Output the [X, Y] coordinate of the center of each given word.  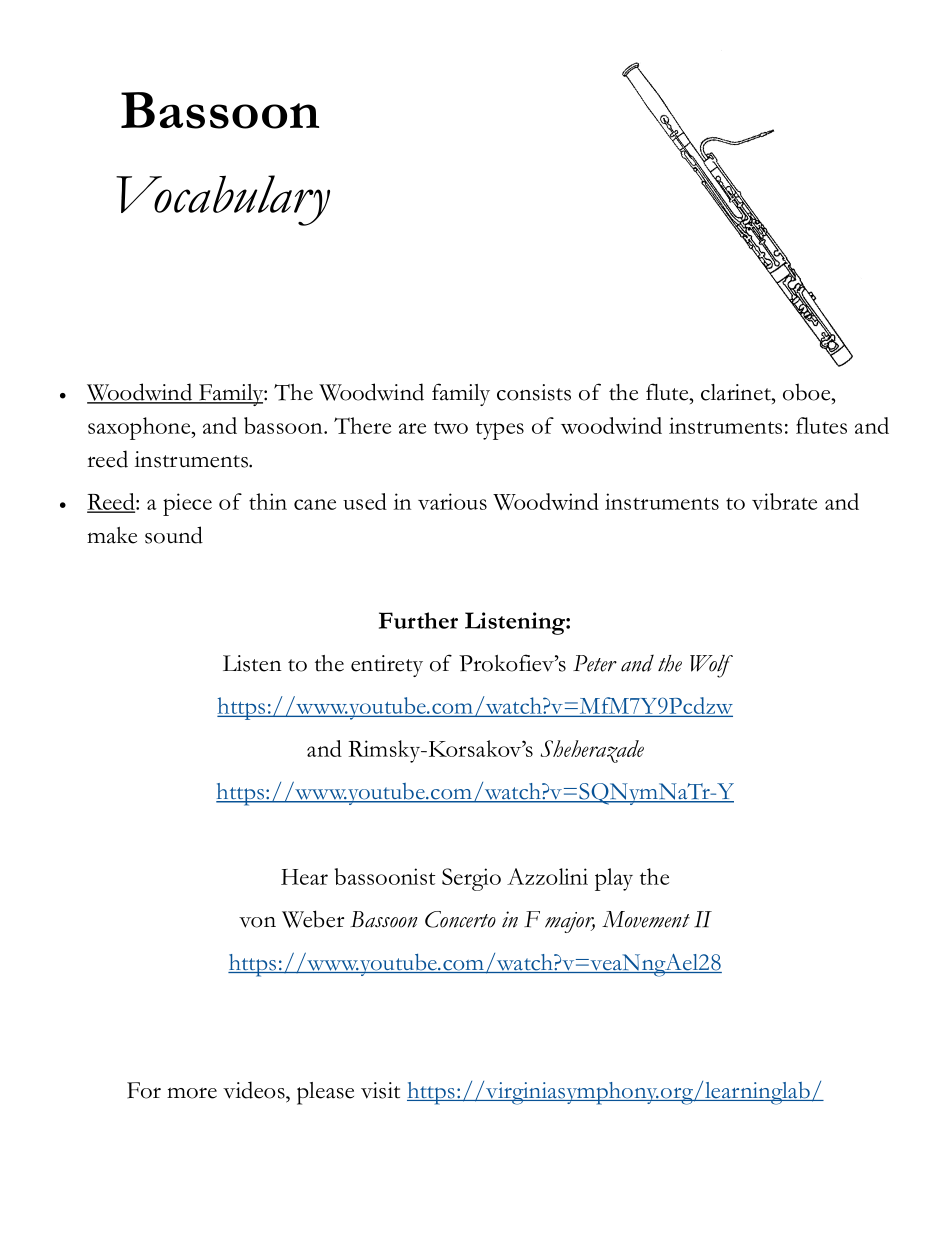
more [192, 1093]
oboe [808, 392]
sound [174, 535]
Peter [595, 663]
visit [380, 1090]
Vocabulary [223, 200]
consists [534, 392]
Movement [646, 919]
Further [418, 620]
